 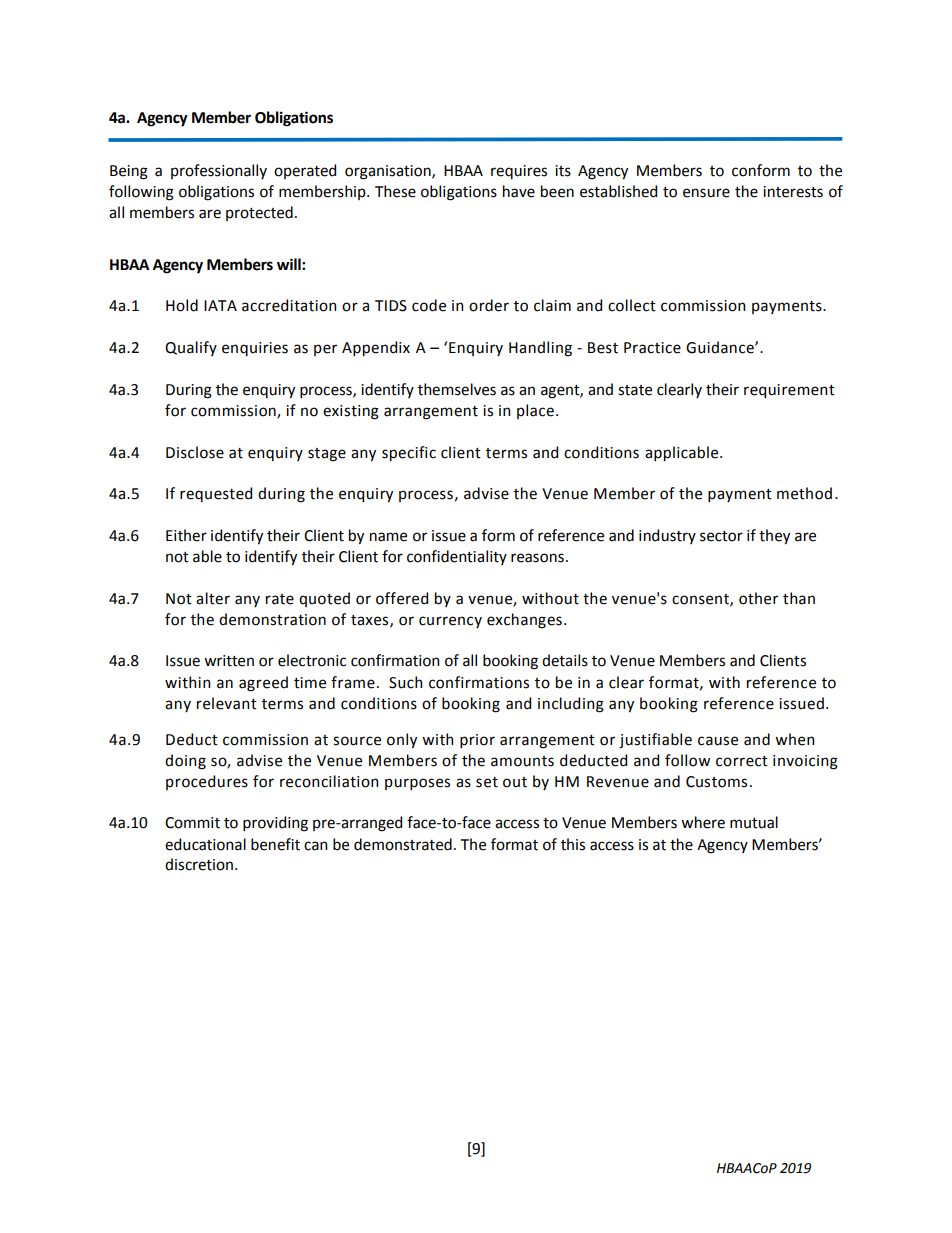 What do you see at coordinates (519, 191) in the page?
I see `have` at bounding box center [519, 191].
